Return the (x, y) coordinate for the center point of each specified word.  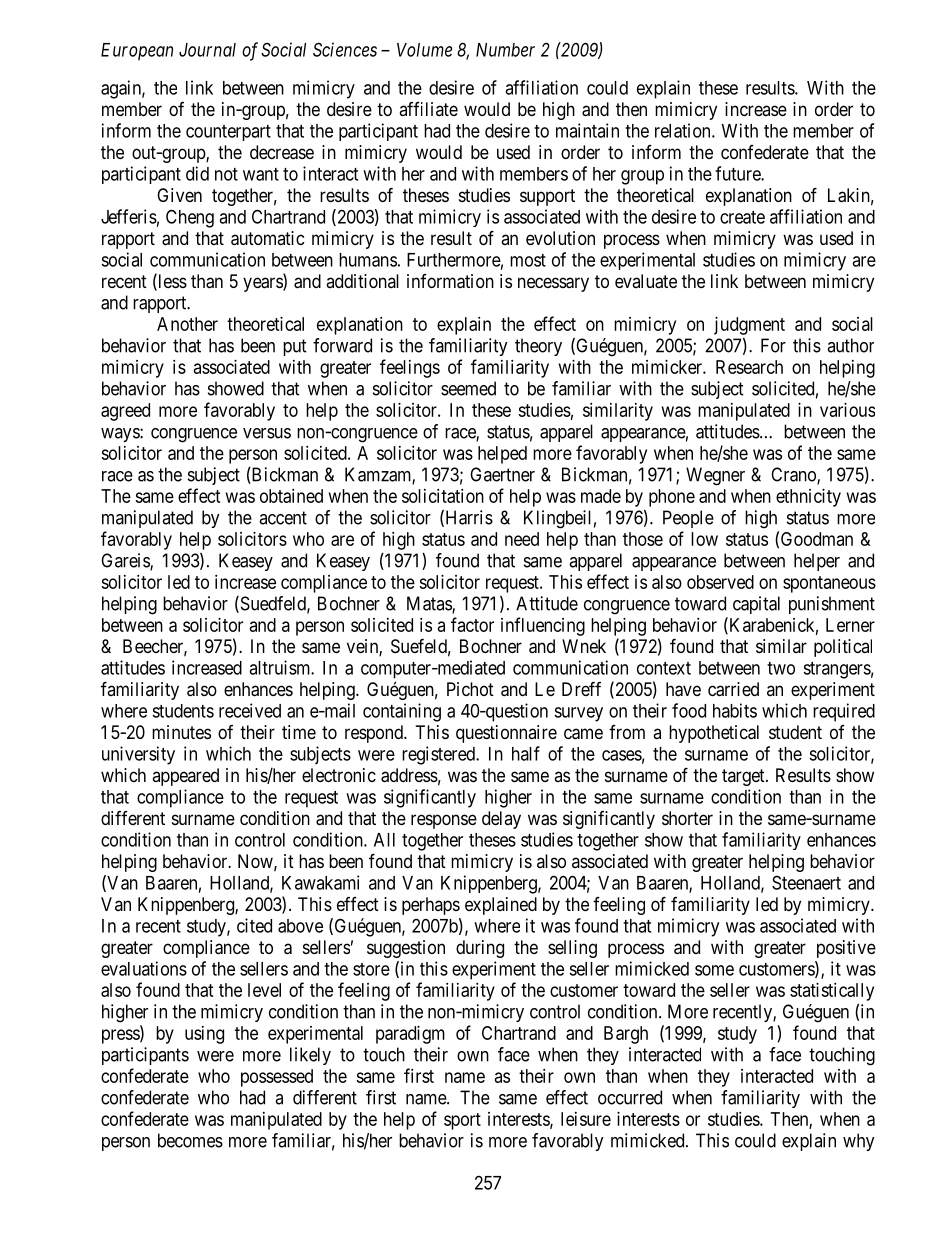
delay (501, 820)
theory (538, 347)
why (859, 1142)
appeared (185, 777)
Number (505, 50)
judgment (749, 326)
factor (472, 624)
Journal (207, 50)
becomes (190, 1140)
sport (462, 1121)
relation (684, 130)
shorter (687, 818)
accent (283, 518)
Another (187, 324)
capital (756, 605)
